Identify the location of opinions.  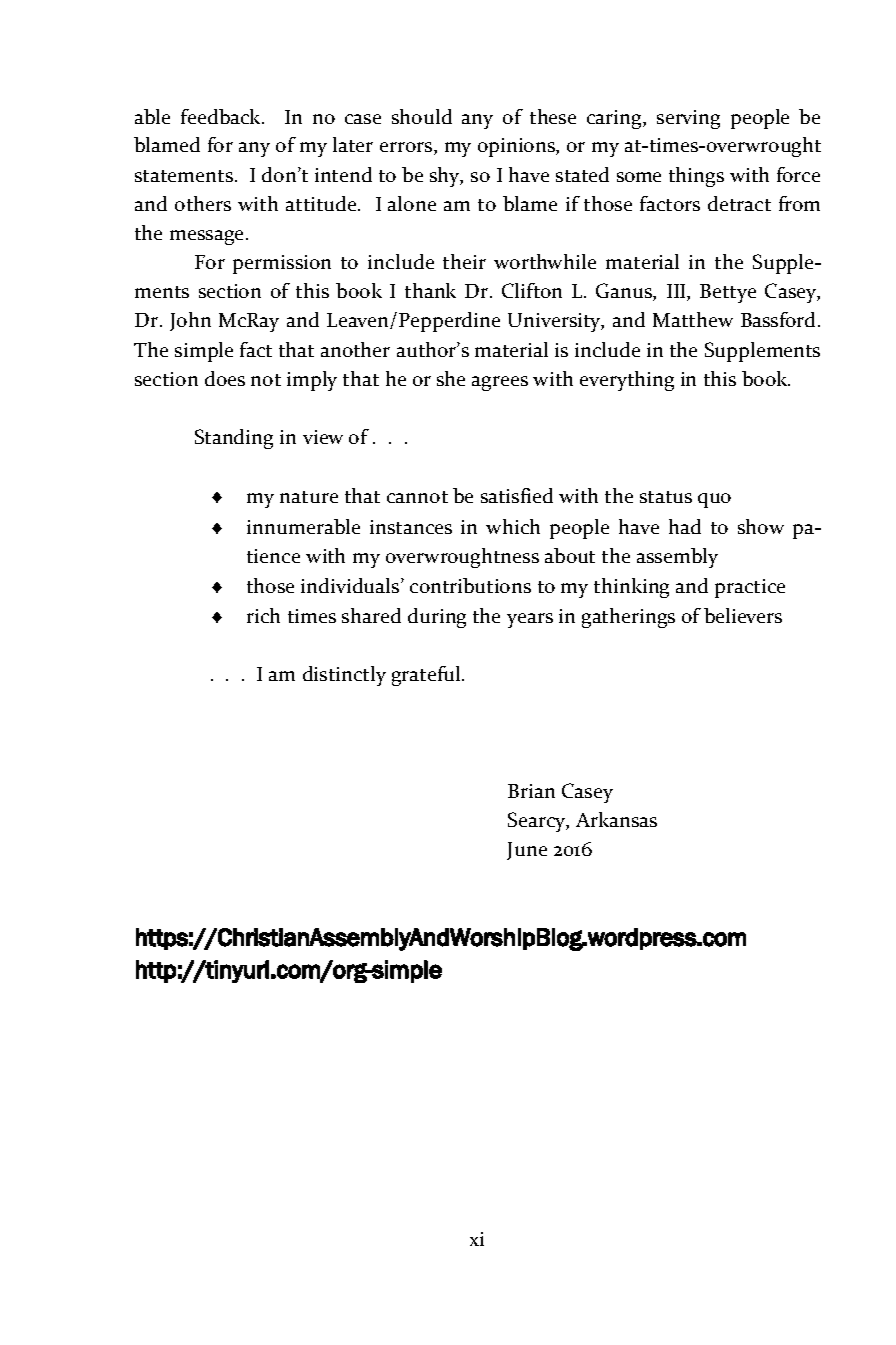
(517, 147).
